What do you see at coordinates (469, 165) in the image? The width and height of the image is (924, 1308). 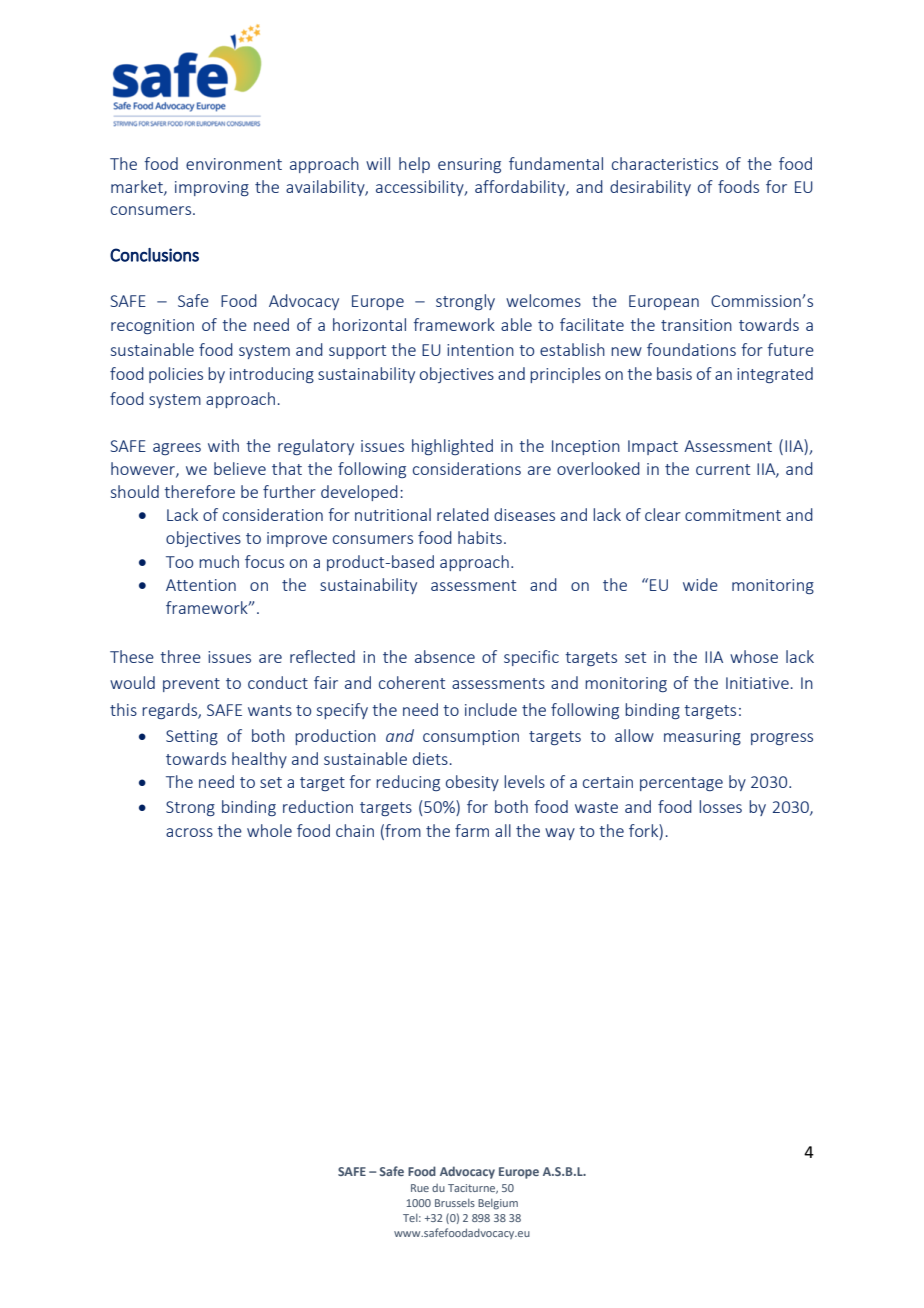 I see `ensuring` at bounding box center [469, 165].
